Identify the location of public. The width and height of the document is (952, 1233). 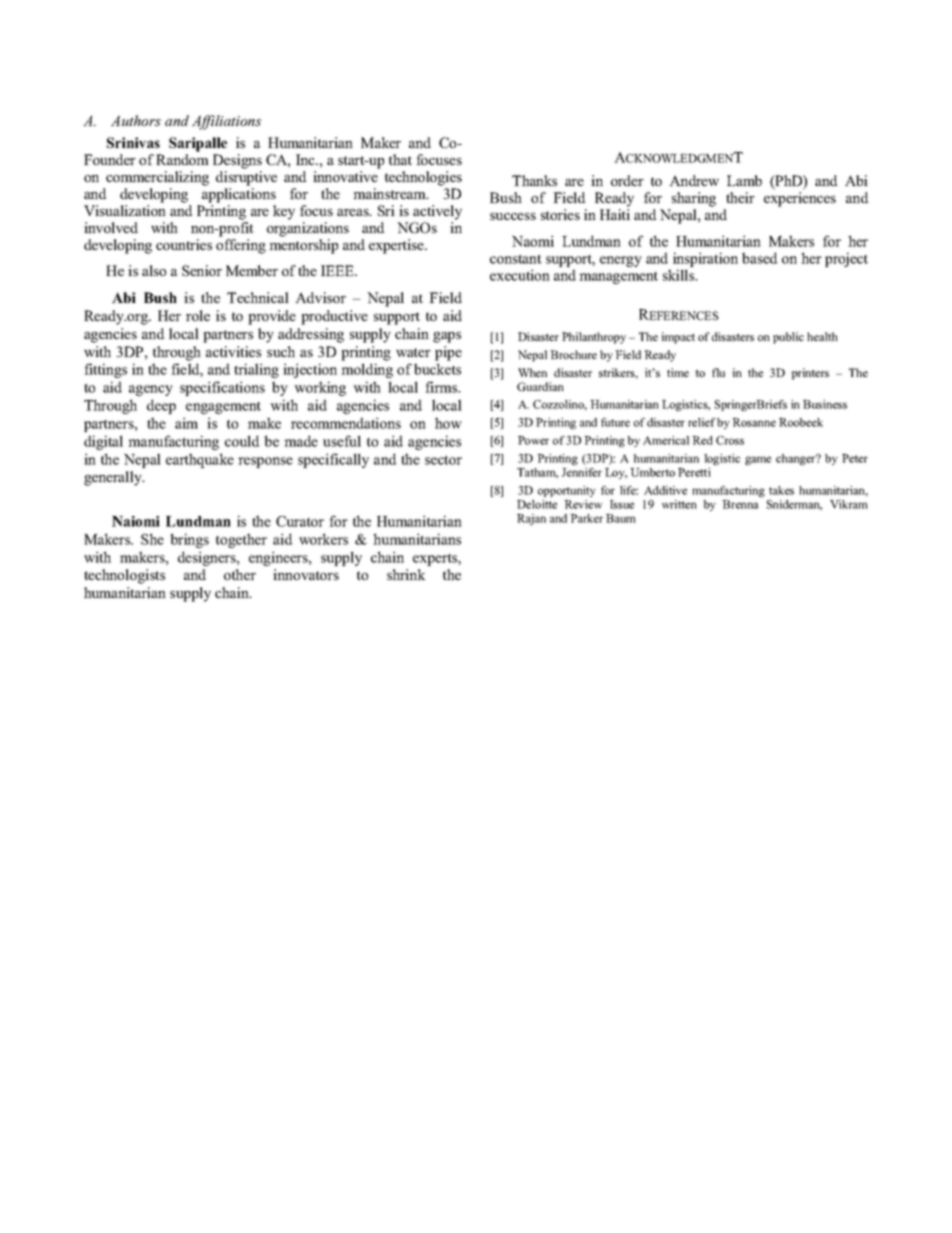
(788, 338).
